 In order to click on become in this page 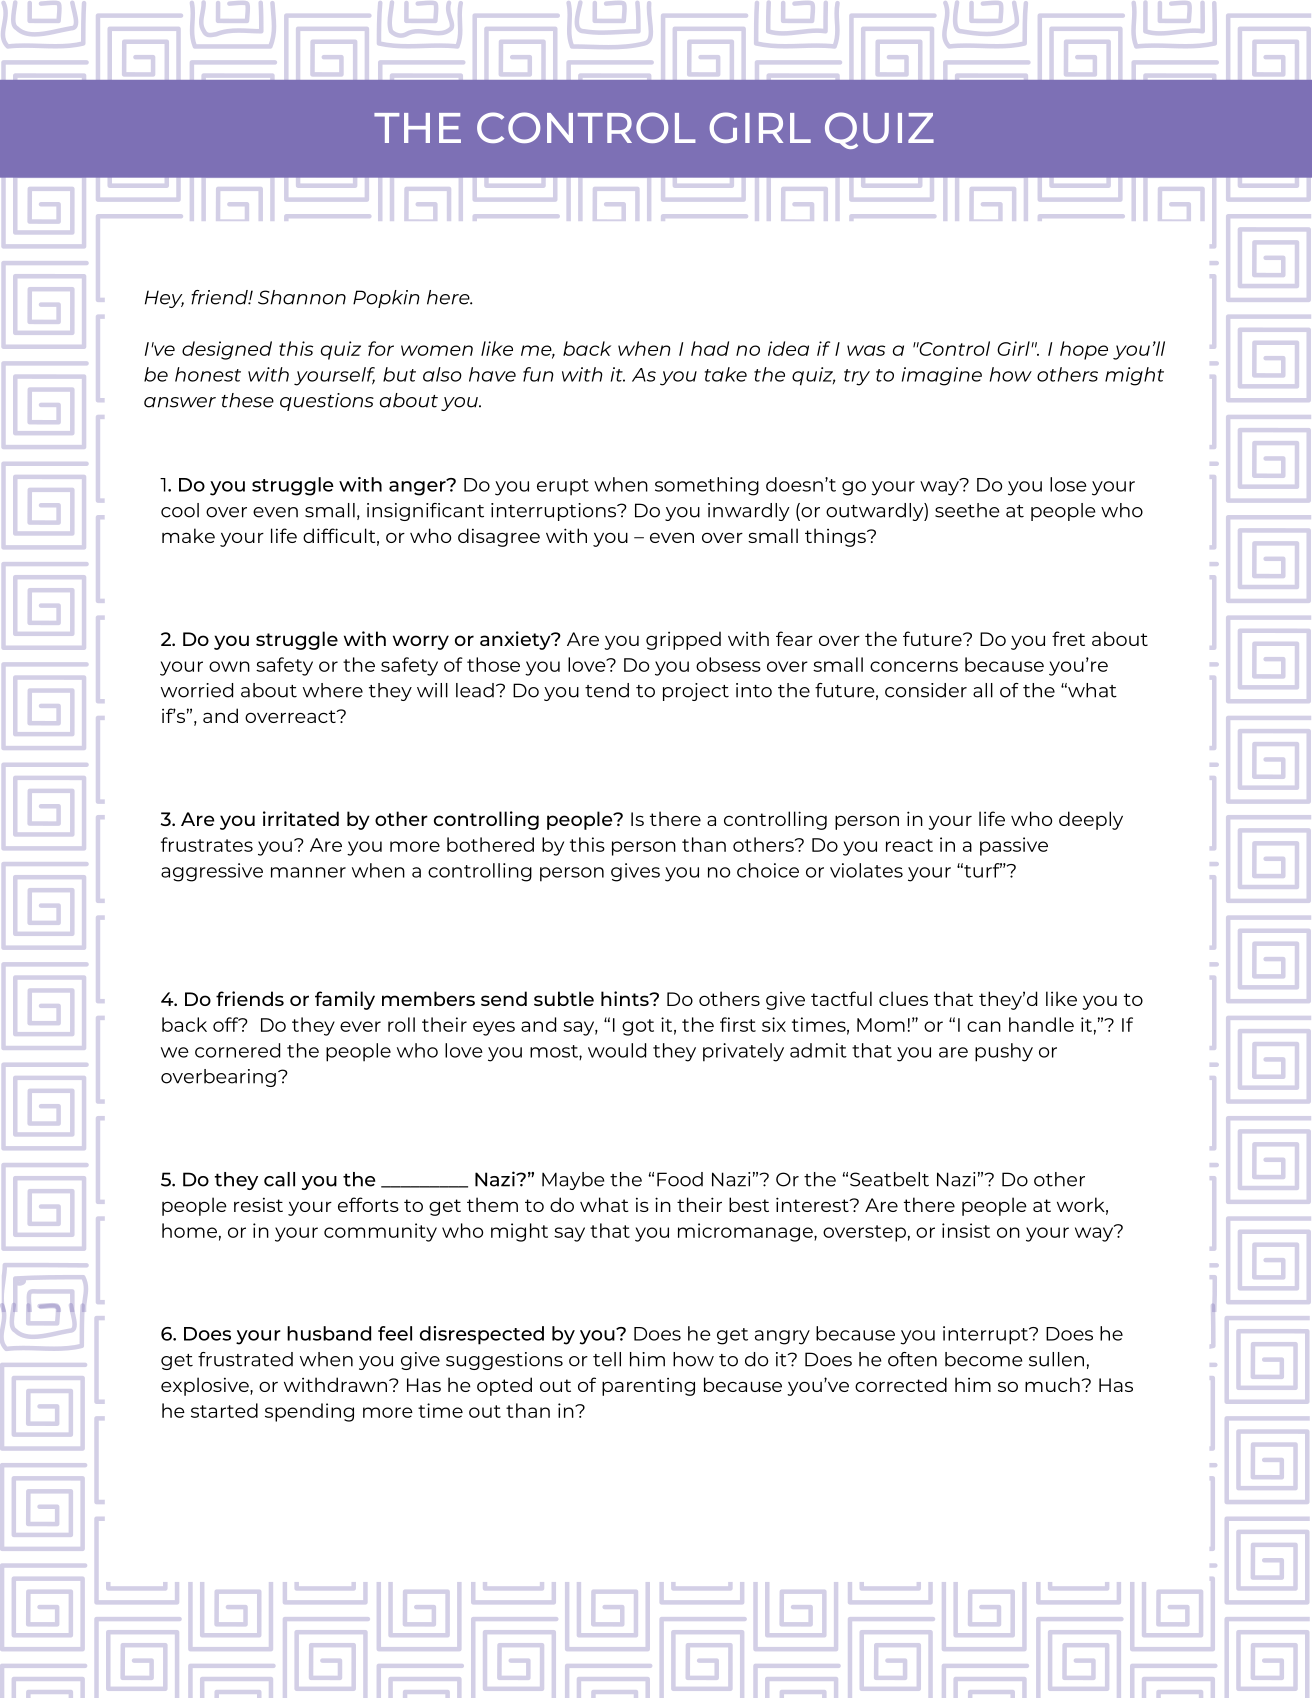, I will do `click(983, 1359)`.
